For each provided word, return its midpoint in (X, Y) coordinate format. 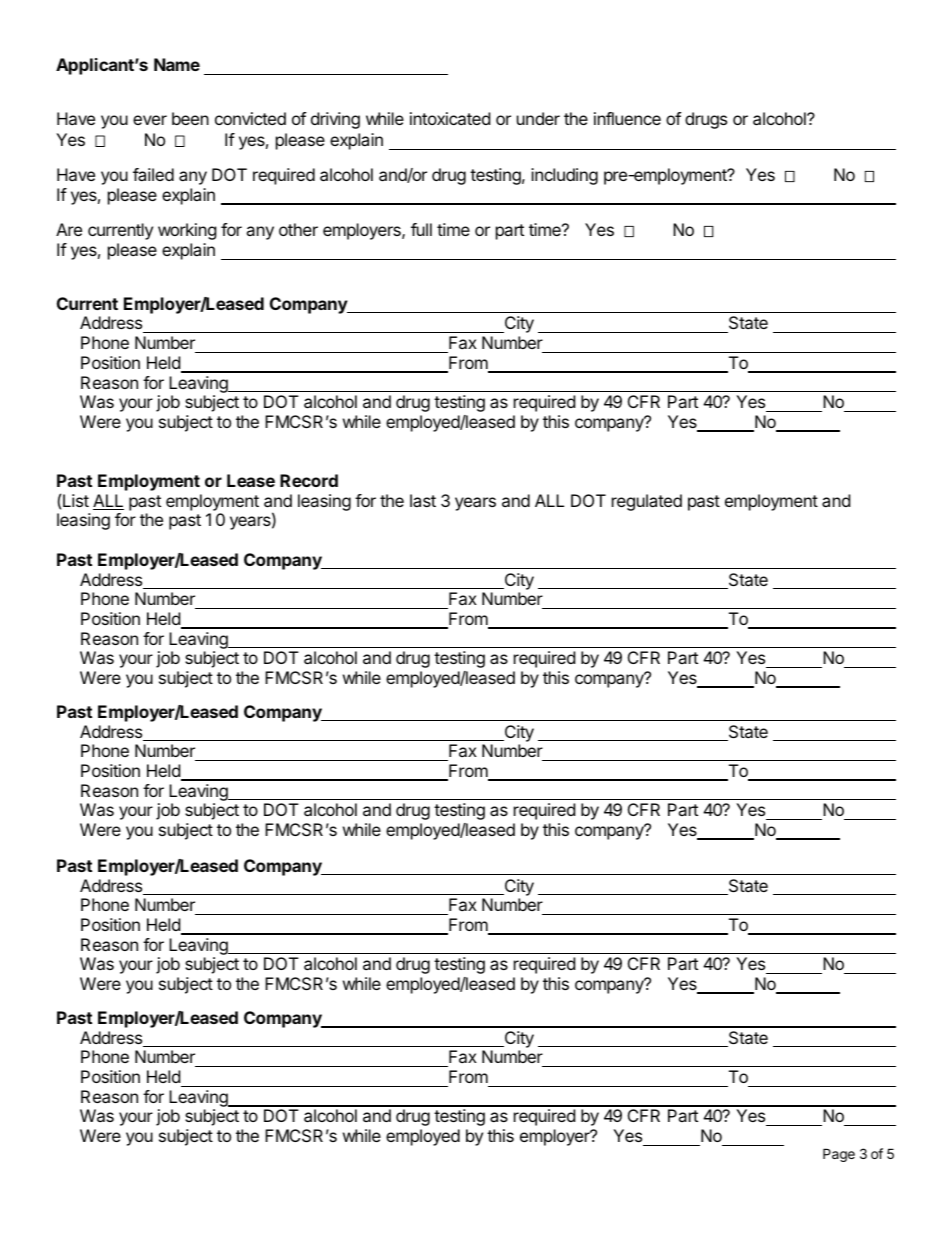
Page (839, 1155)
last (423, 500)
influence (627, 118)
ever (150, 120)
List (76, 500)
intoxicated (450, 118)
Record (309, 480)
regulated (647, 502)
